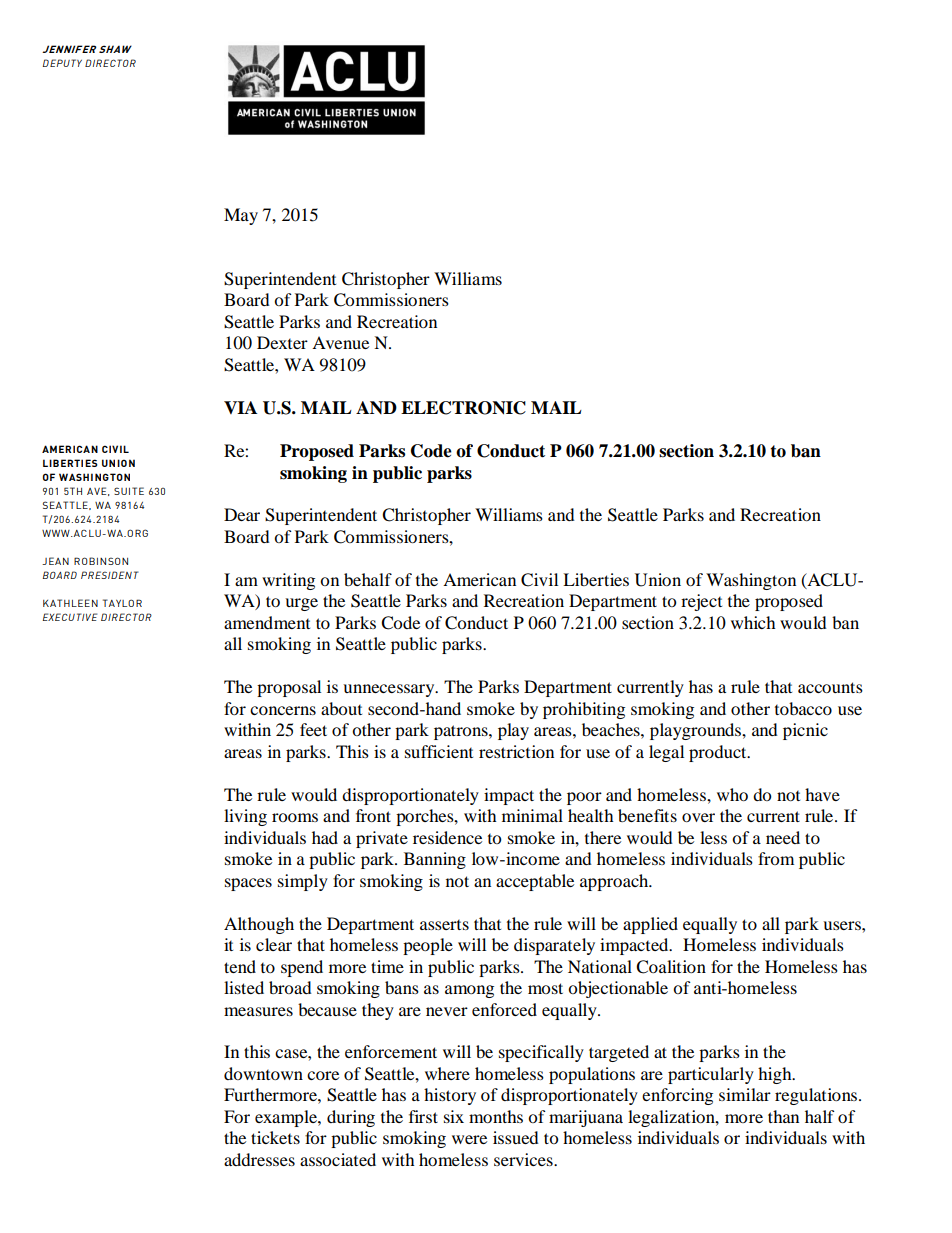  Describe the element at coordinates (447, 837) in the screenshot. I see `residence` at that location.
